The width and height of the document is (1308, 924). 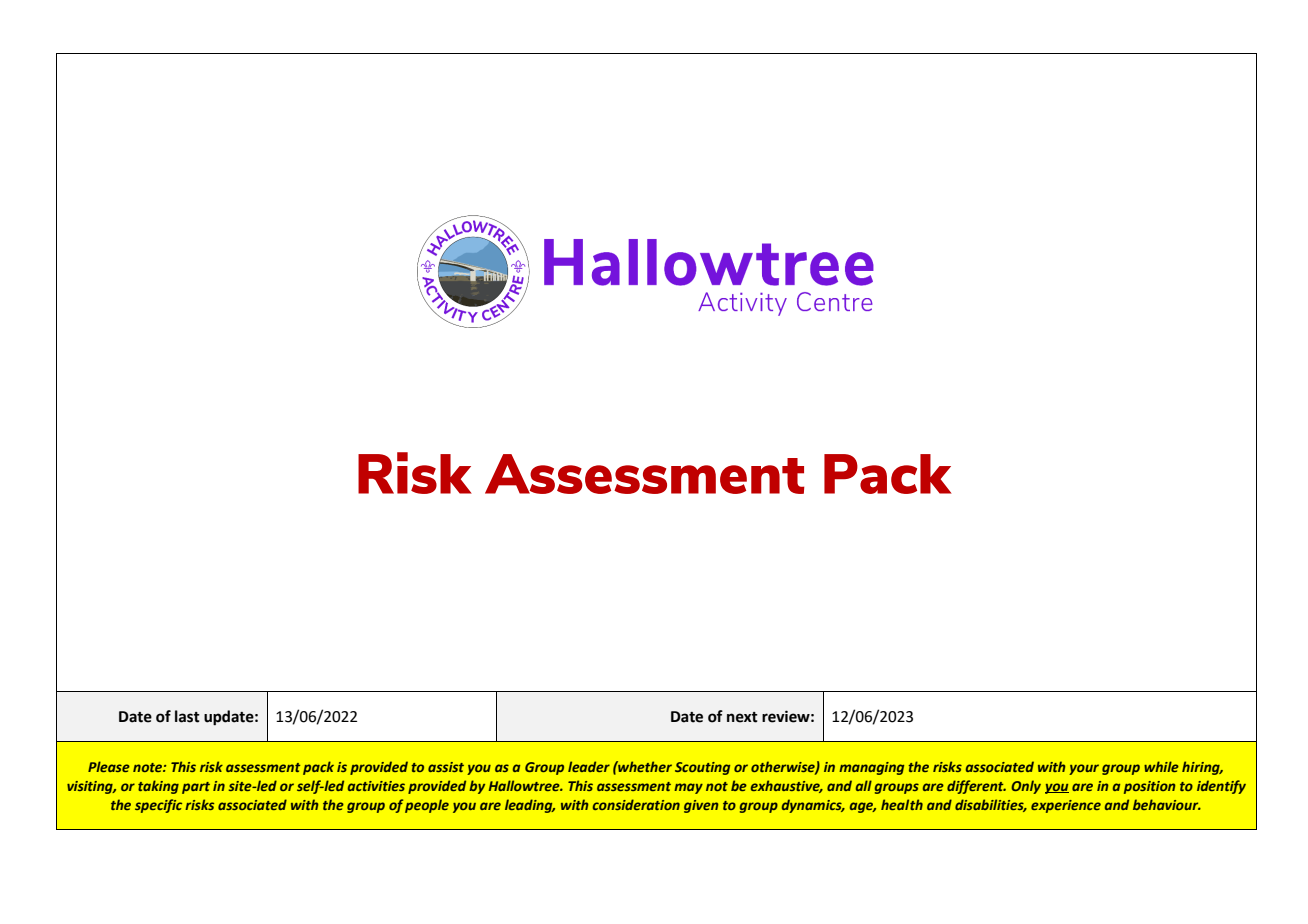 What do you see at coordinates (1026, 787) in the document?
I see `Only` at bounding box center [1026, 787].
